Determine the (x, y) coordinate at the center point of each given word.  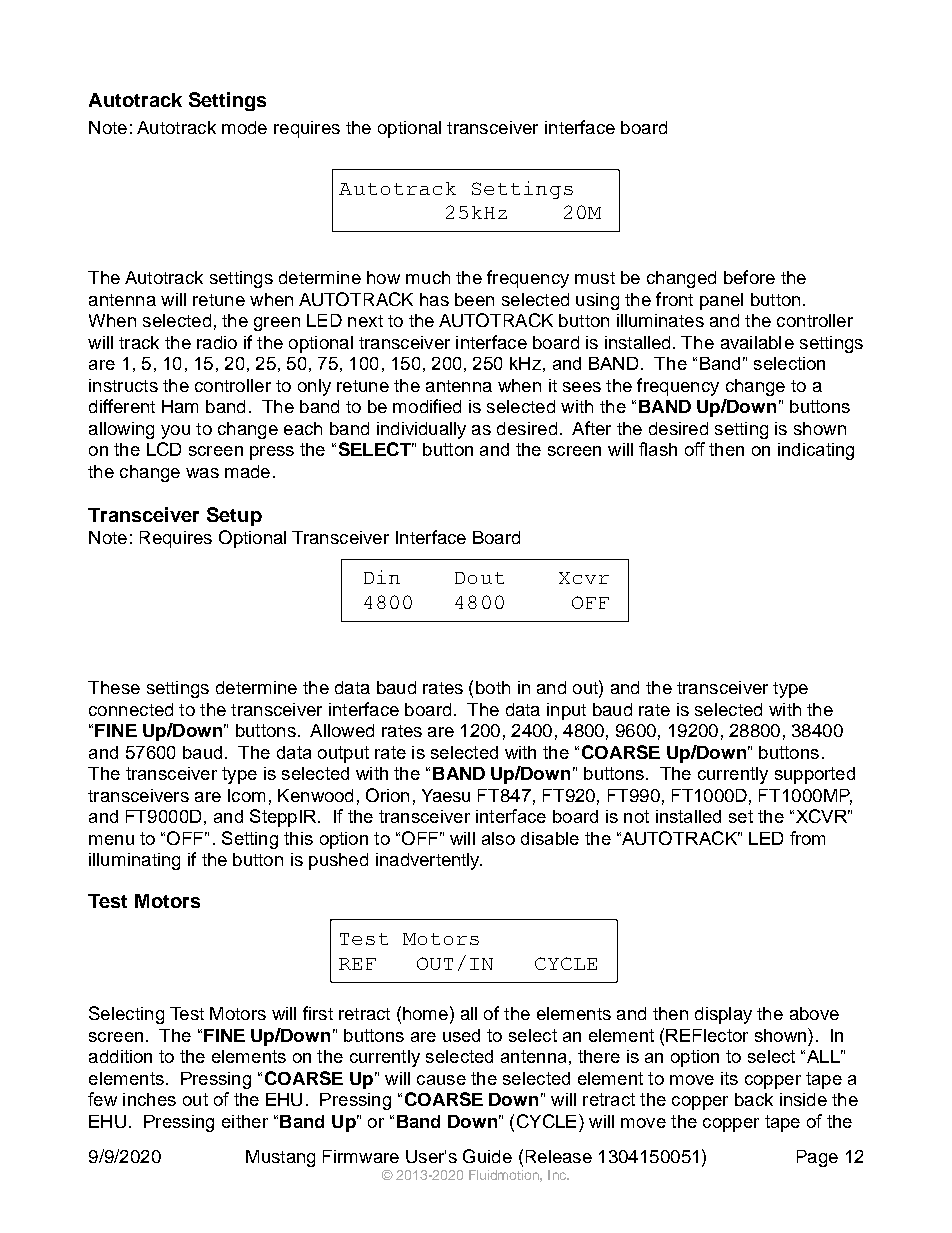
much (428, 277)
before (749, 277)
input (566, 711)
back (754, 1099)
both (493, 687)
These (114, 687)
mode (244, 127)
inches (149, 1099)
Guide (487, 1156)
